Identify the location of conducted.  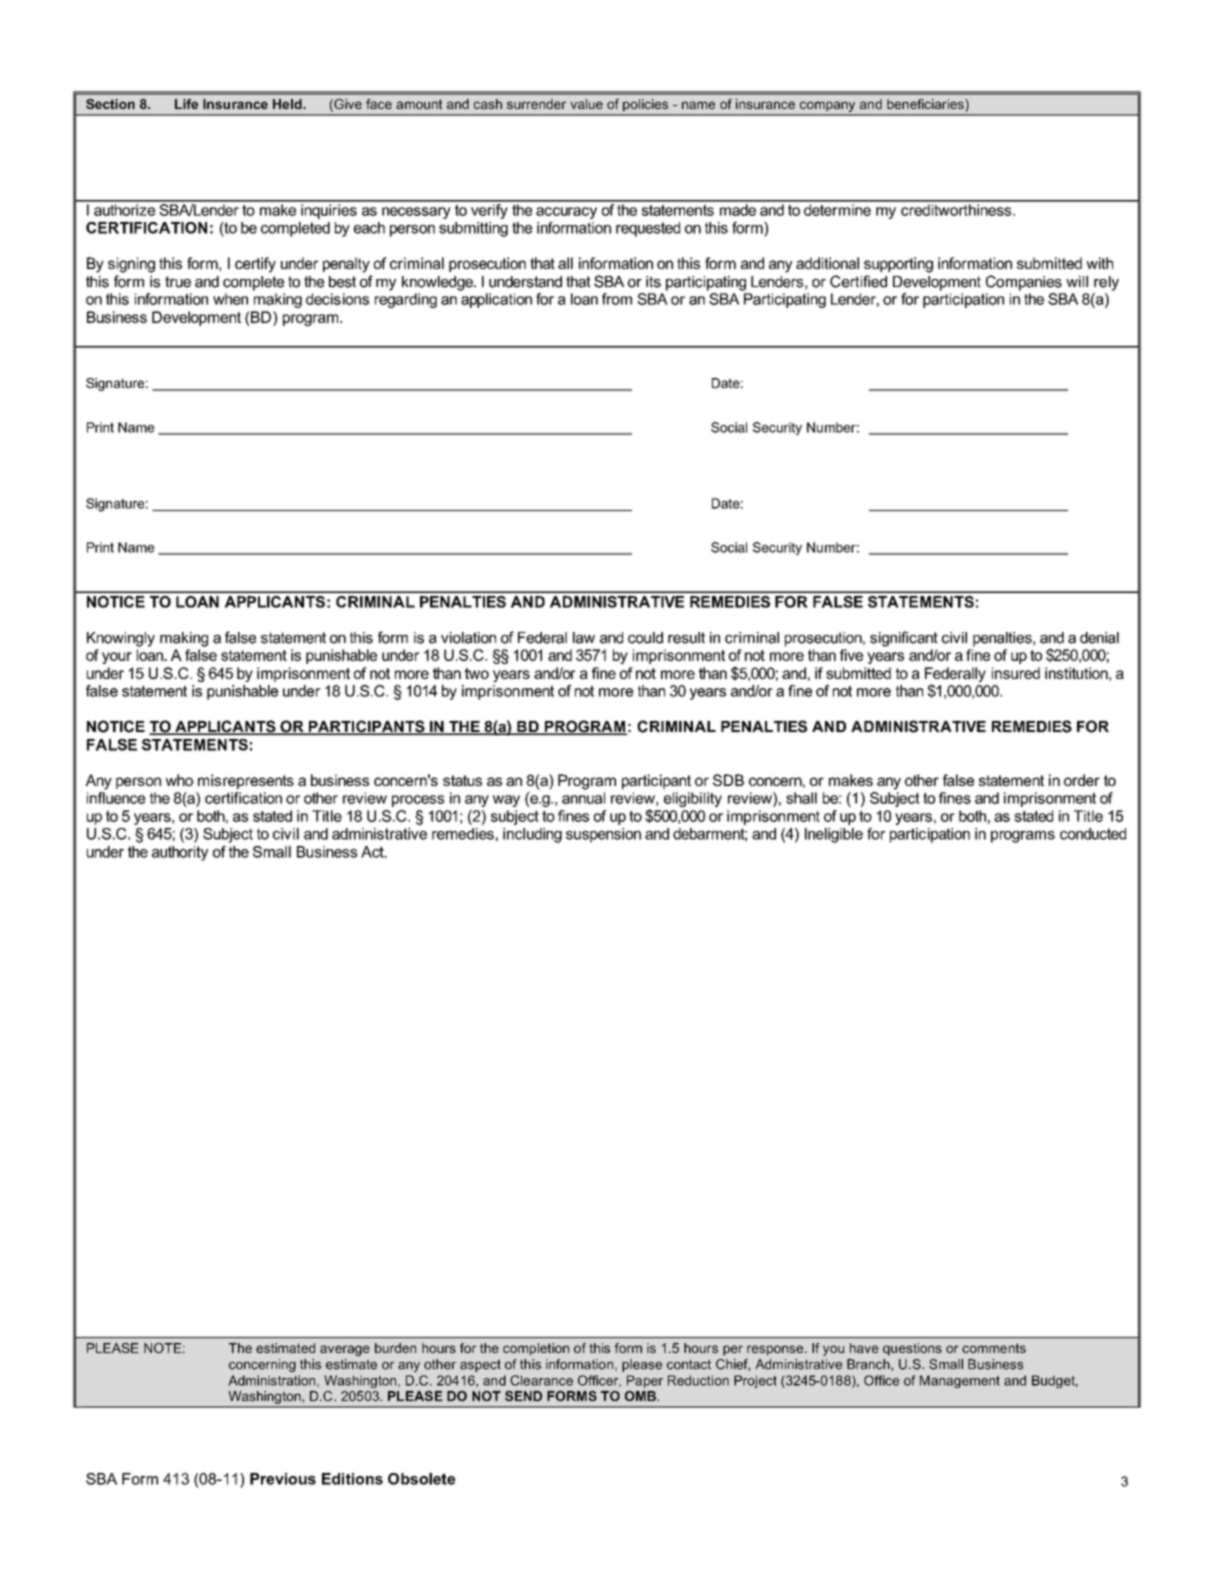
(1093, 834).
